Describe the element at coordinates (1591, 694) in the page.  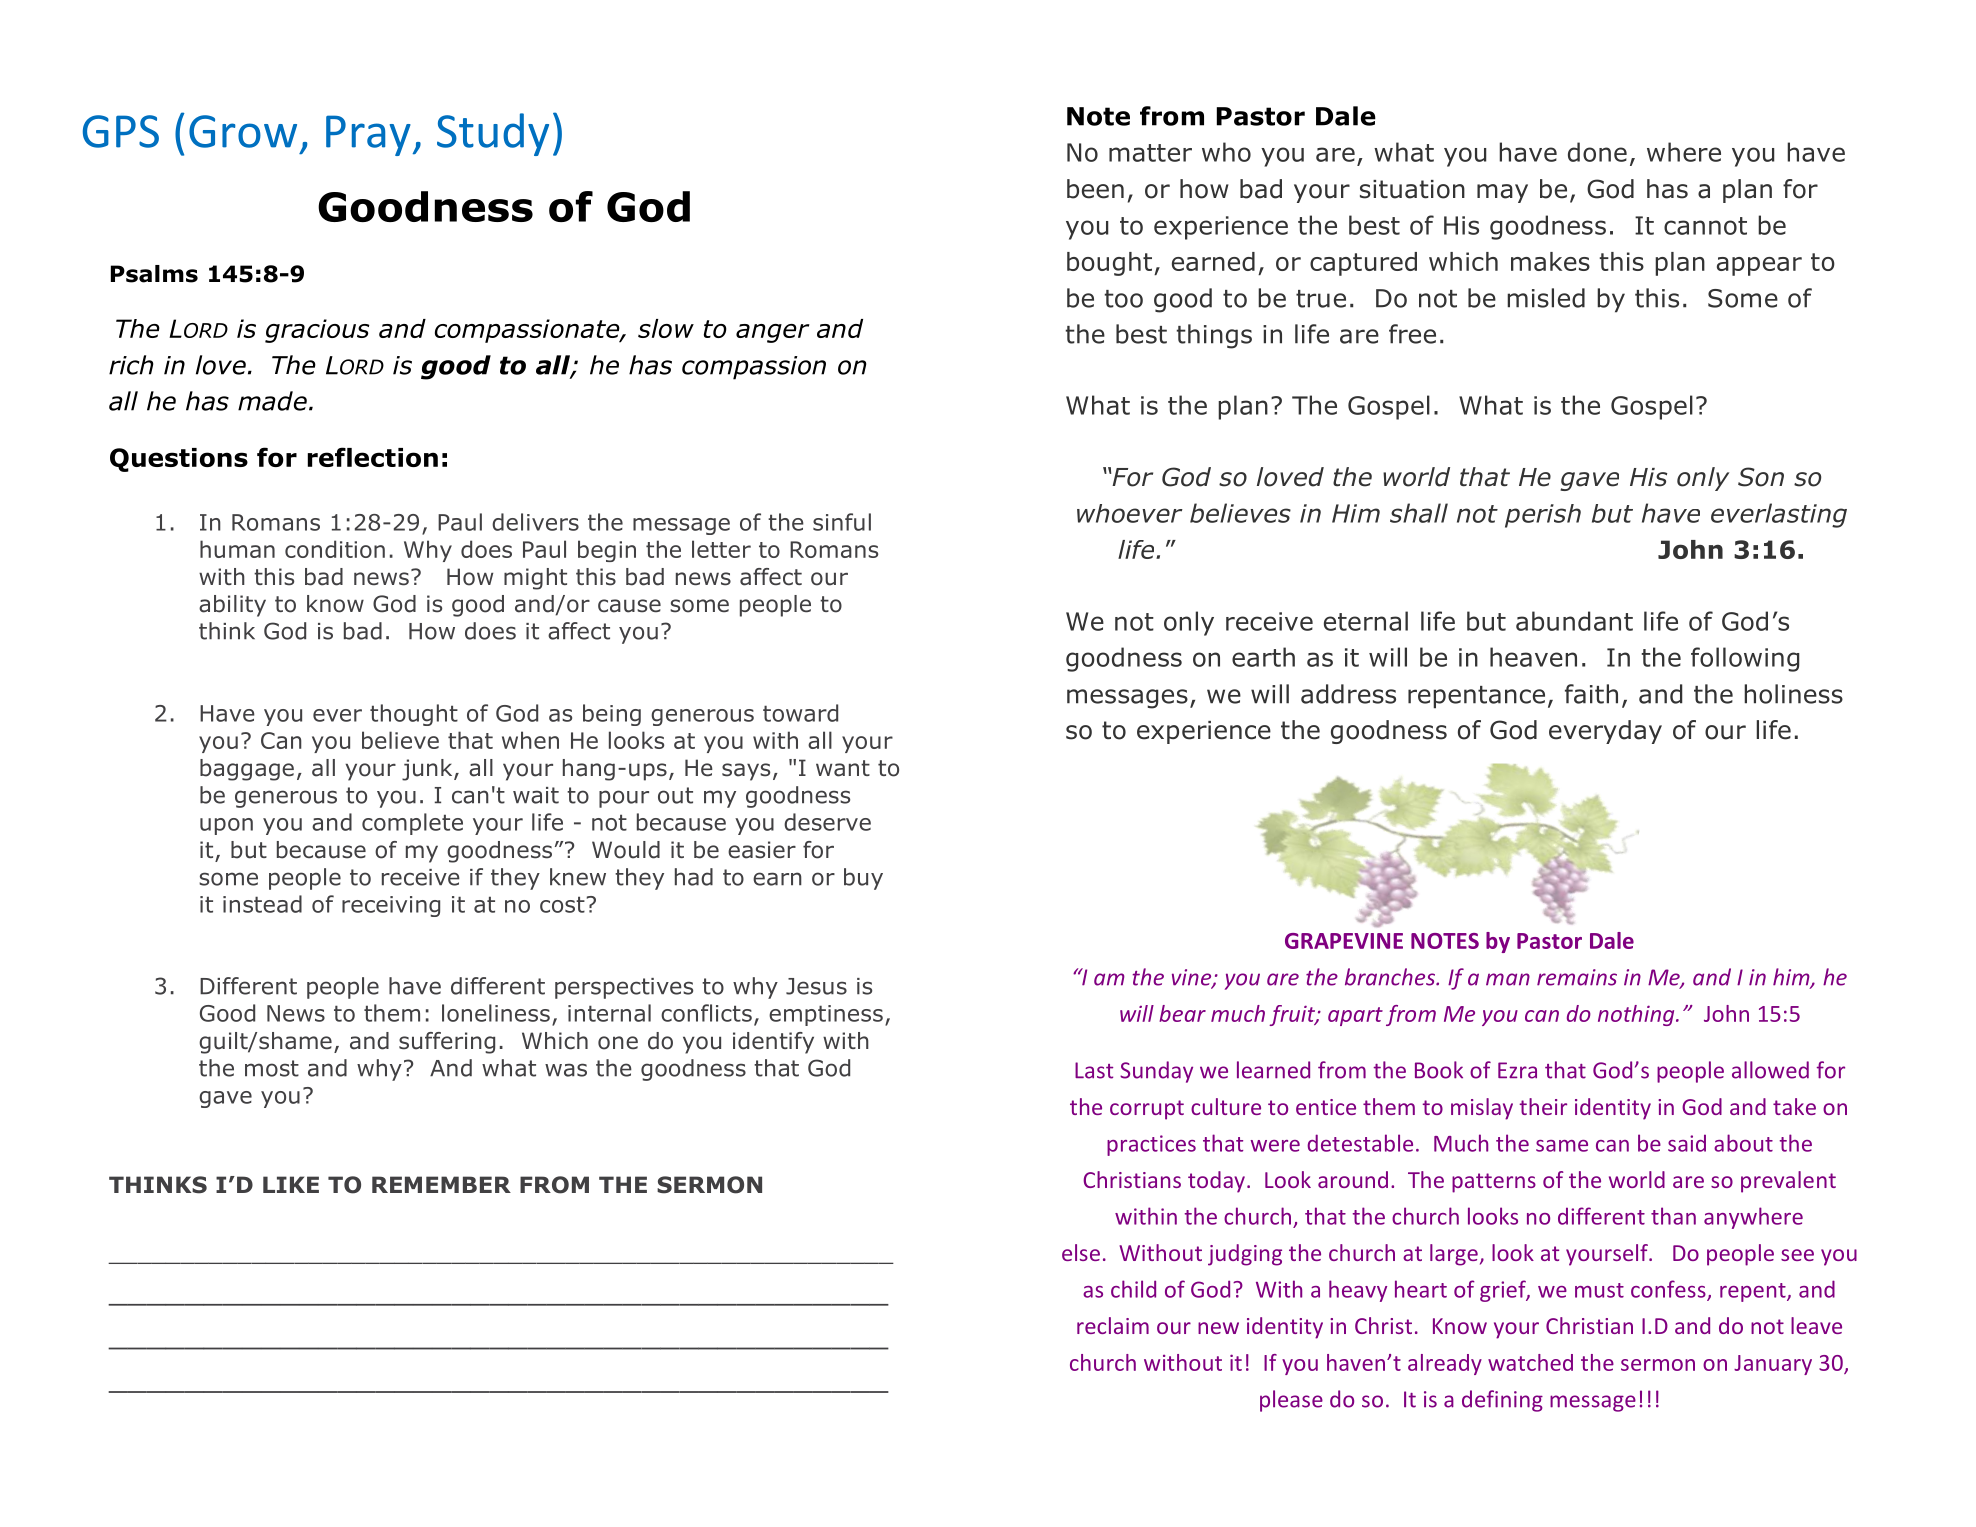
I see `faith` at that location.
